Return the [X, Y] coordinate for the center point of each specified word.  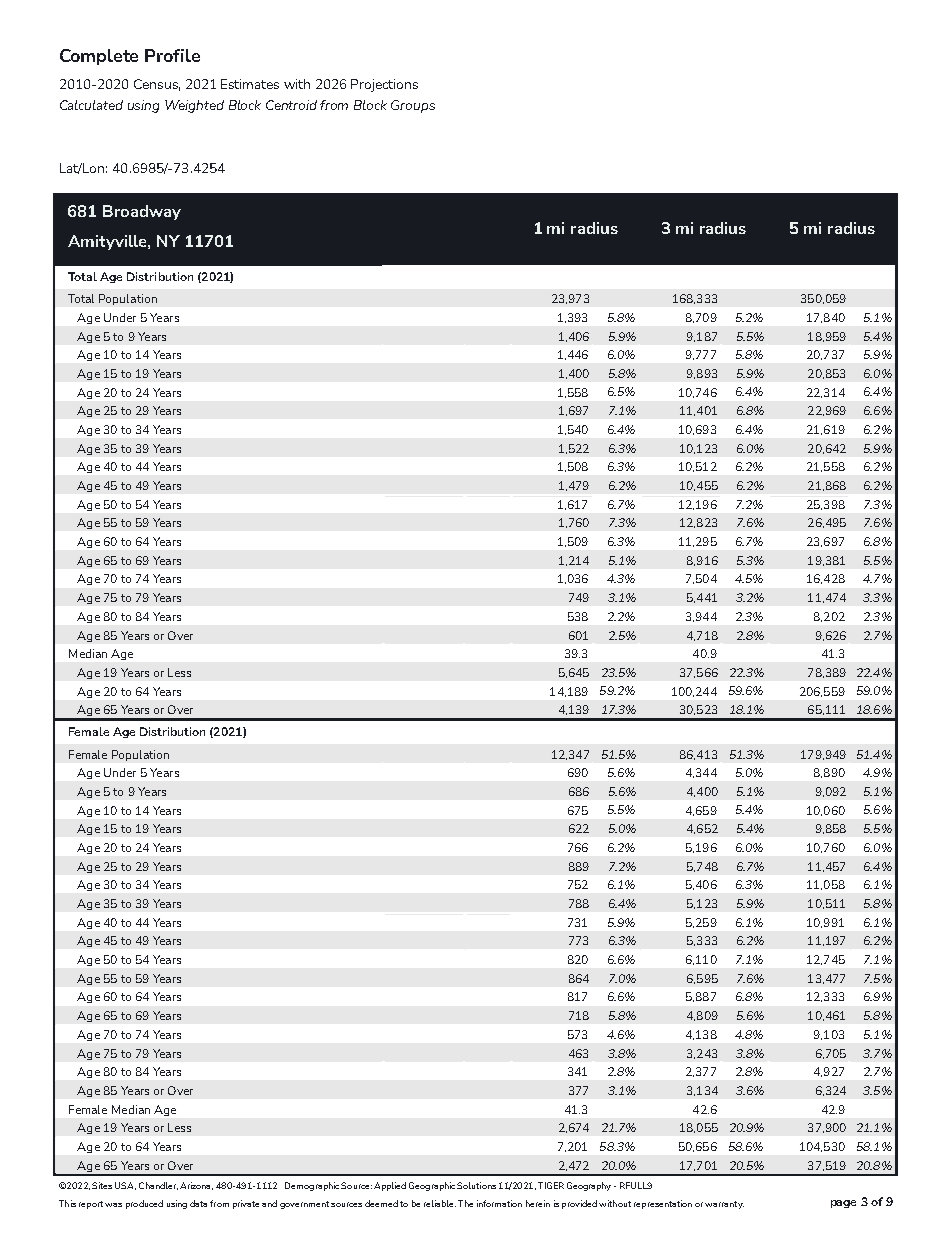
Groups [413, 106]
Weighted [194, 106]
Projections [384, 85]
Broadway [142, 212]
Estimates [250, 84]
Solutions [476, 1185]
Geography [589, 1186]
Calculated [91, 105]
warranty [724, 1205]
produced [144, 1204]
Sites [102, 1185]
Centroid [291, 105]
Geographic [432, 1186]
